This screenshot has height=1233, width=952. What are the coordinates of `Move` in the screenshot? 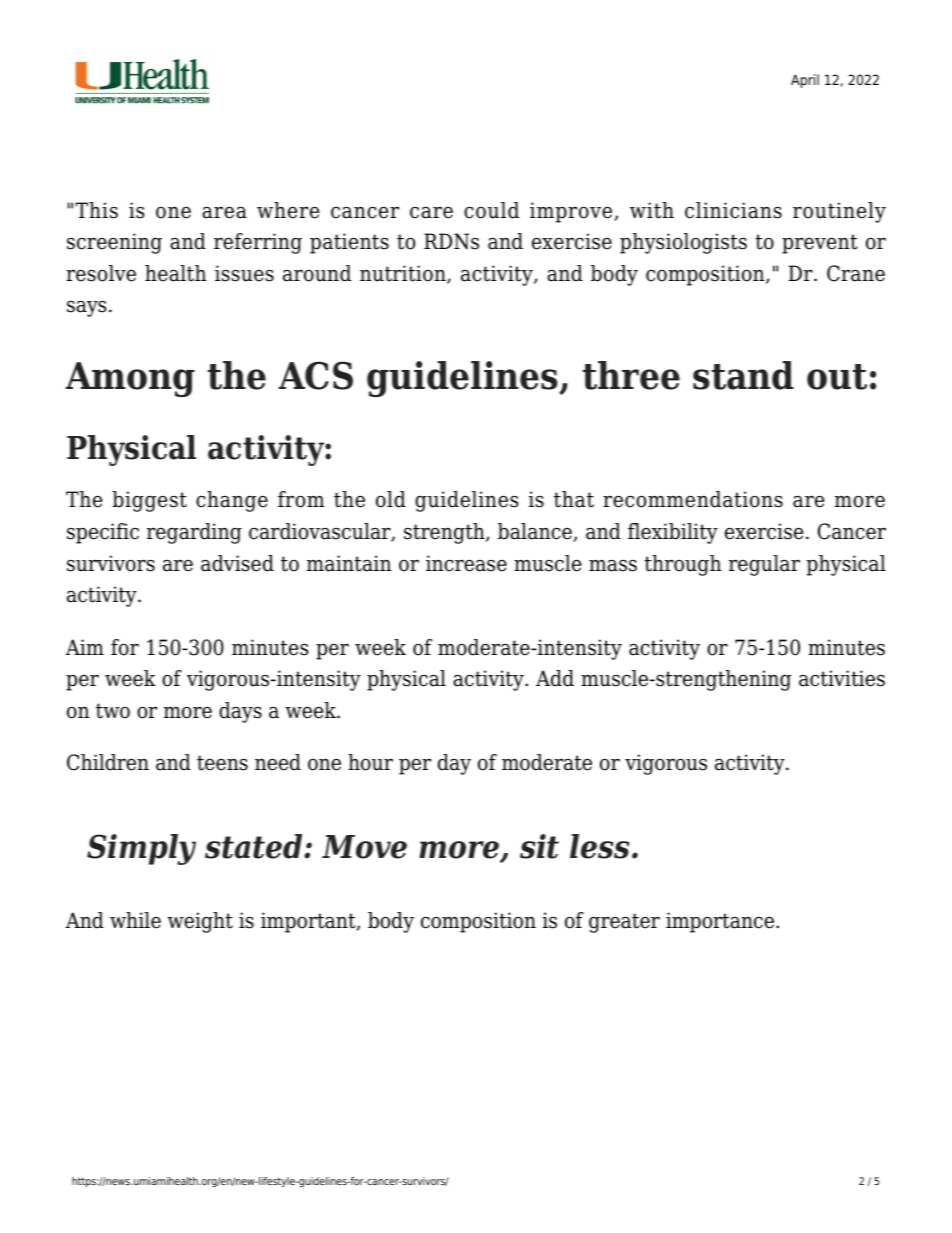 It's located at (364, 847).
